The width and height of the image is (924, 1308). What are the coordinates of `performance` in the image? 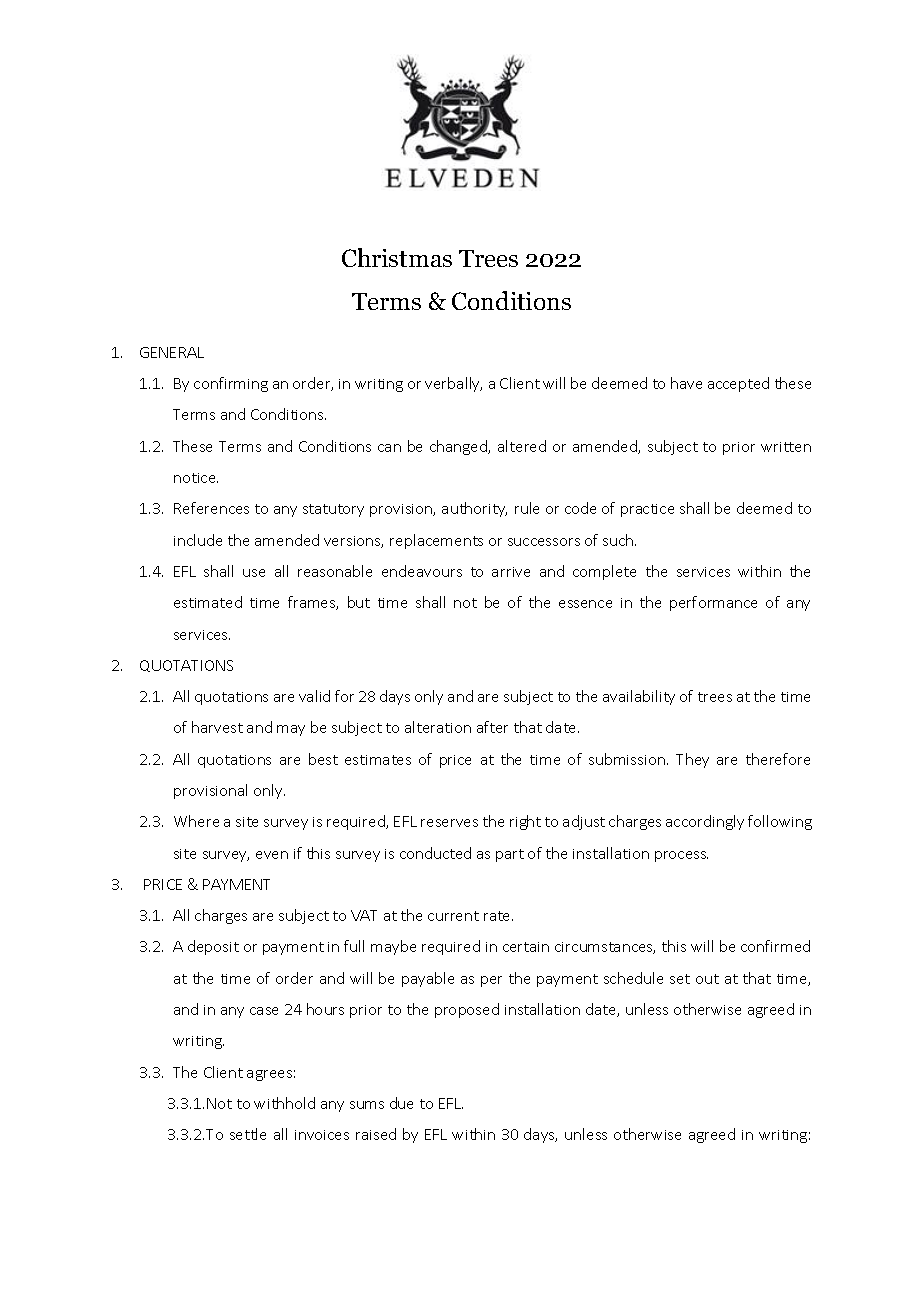 It's located at (713, 603).
